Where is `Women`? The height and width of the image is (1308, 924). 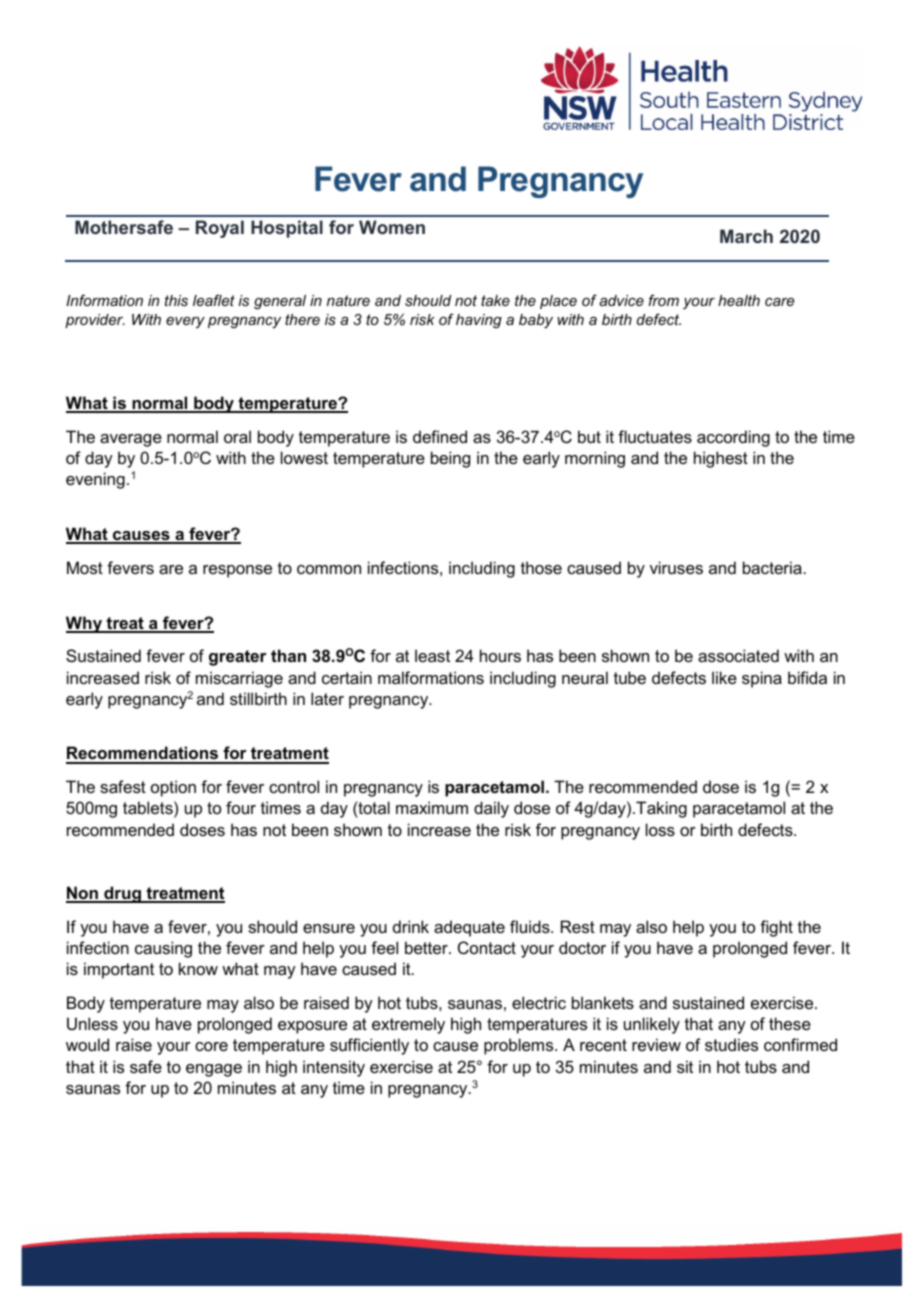 Women is located at coordinates (392, 227).
